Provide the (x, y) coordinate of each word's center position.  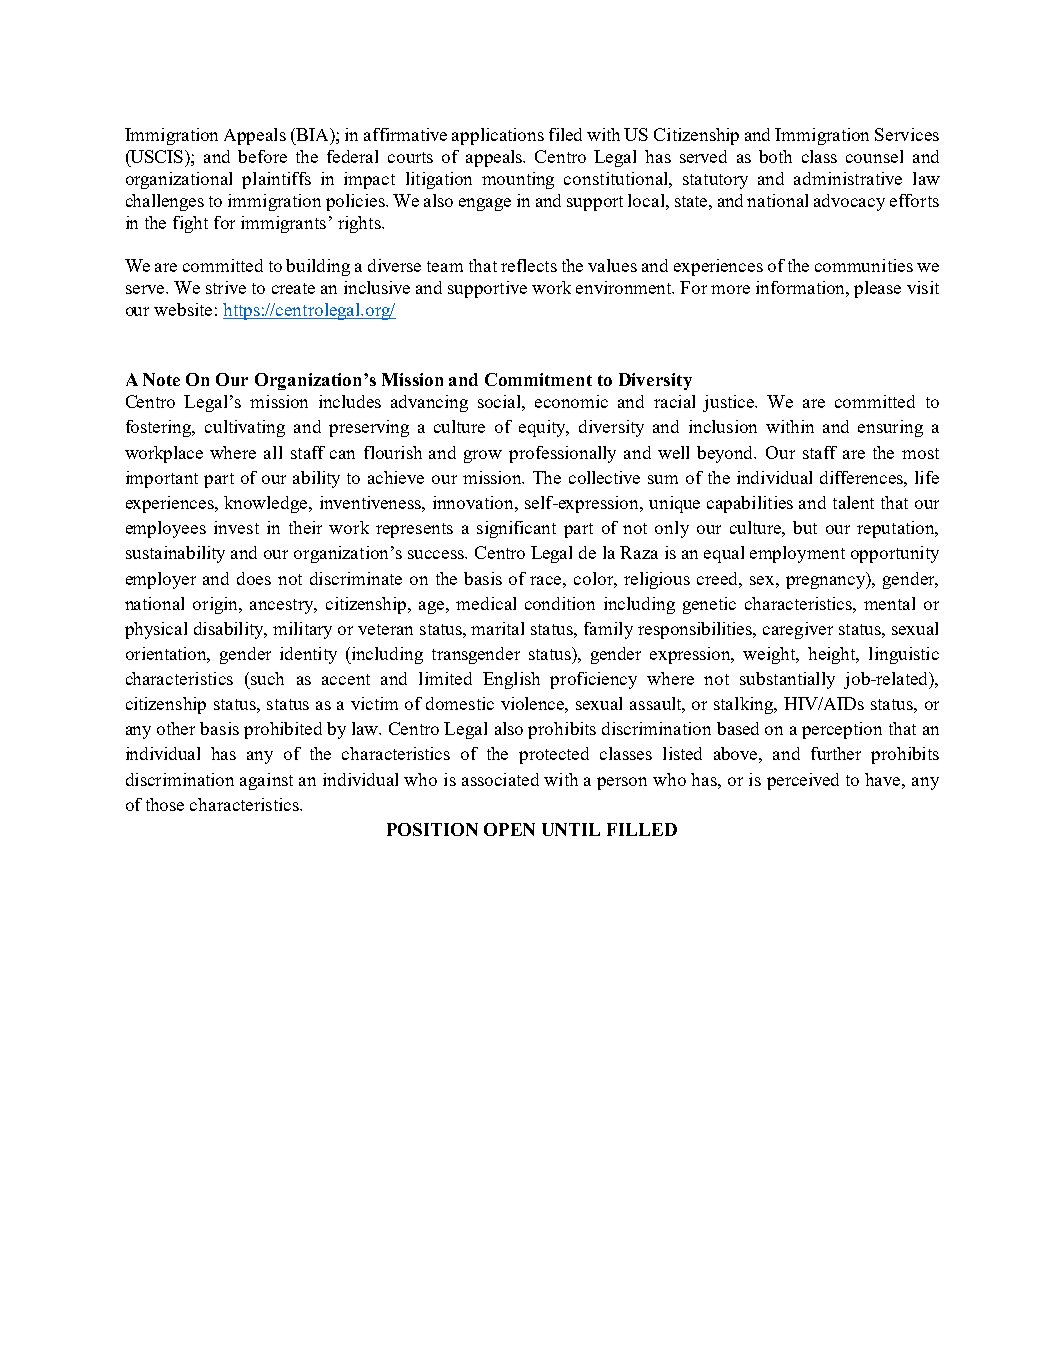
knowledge (267, 504)
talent (853, 502)
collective (604, 477)
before (262, 156)
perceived (803, 781)
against (266, 781)
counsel (874, 156)
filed (565, 134)
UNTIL (571, 829)
